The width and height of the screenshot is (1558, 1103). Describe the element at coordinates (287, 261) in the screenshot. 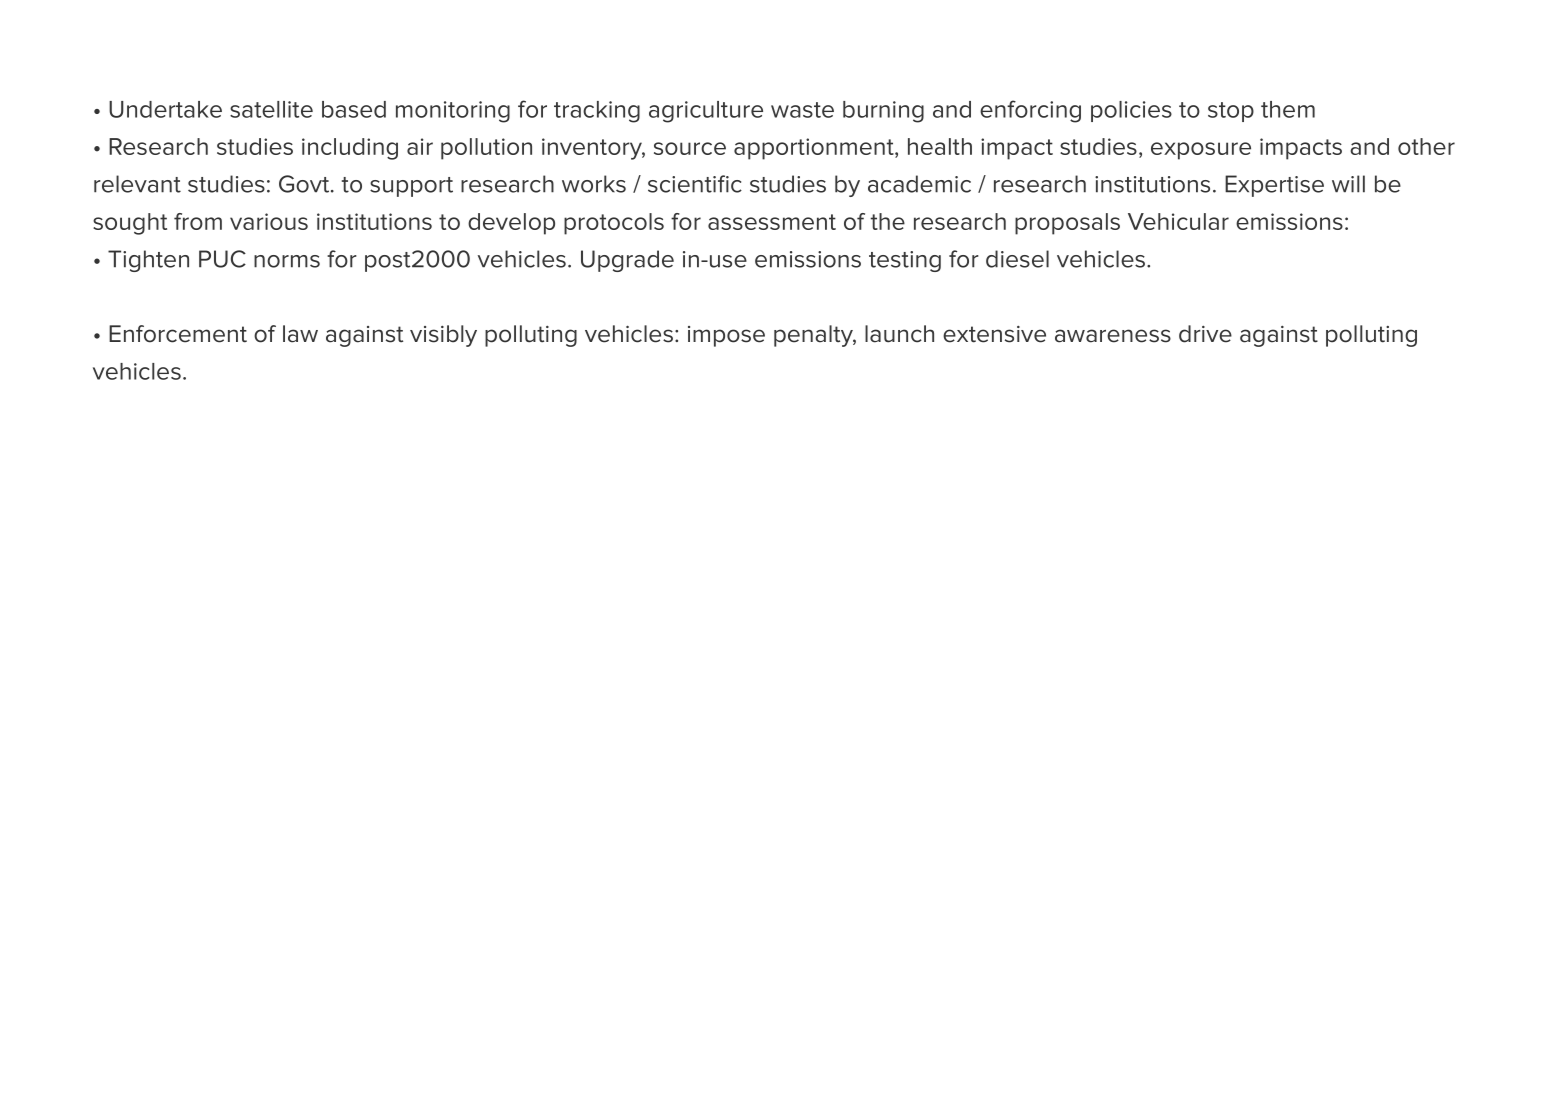

I see `norms` at that location.
